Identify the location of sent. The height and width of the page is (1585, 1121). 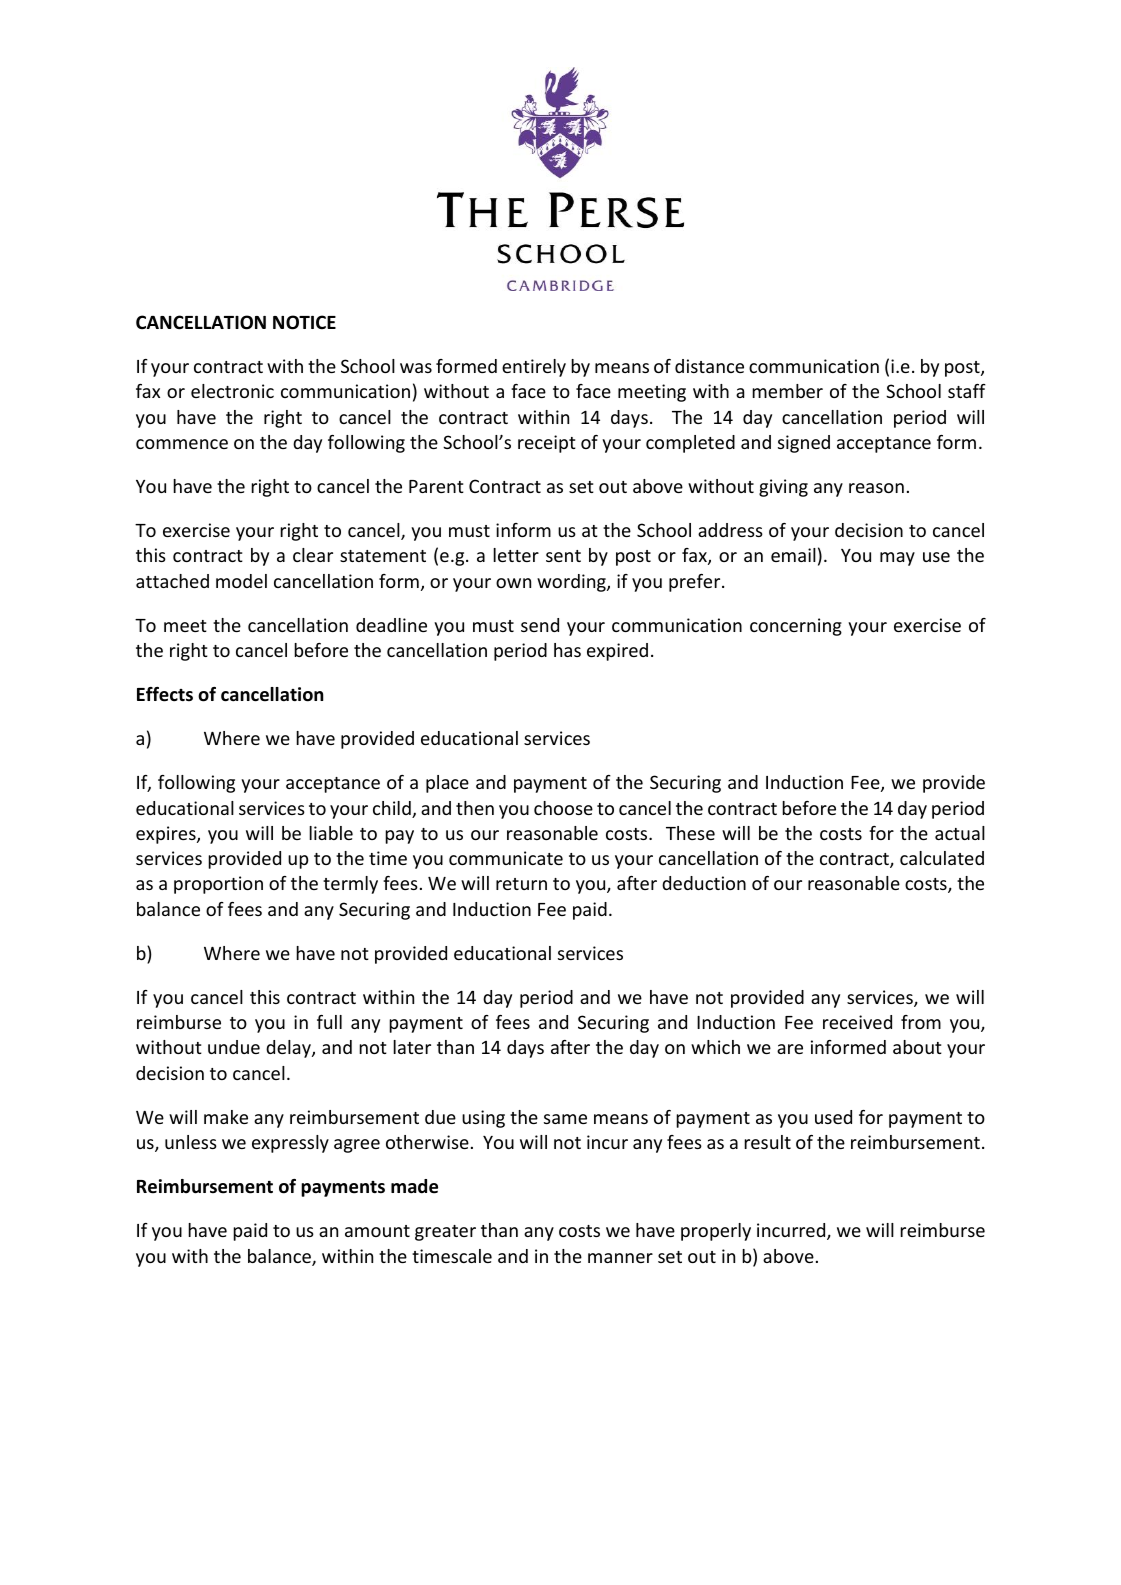
(563, 556).
